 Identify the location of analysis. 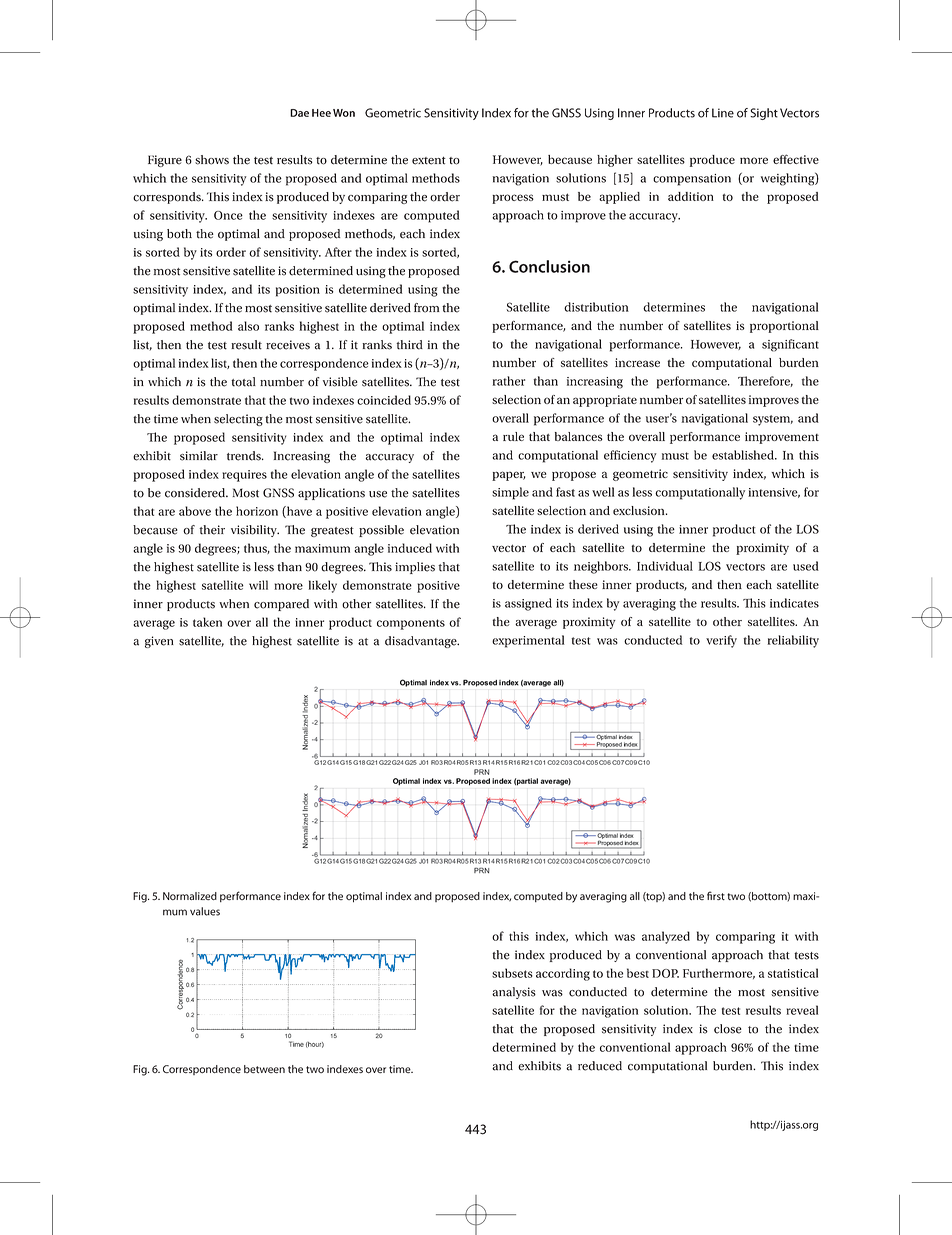
(514, 993).
